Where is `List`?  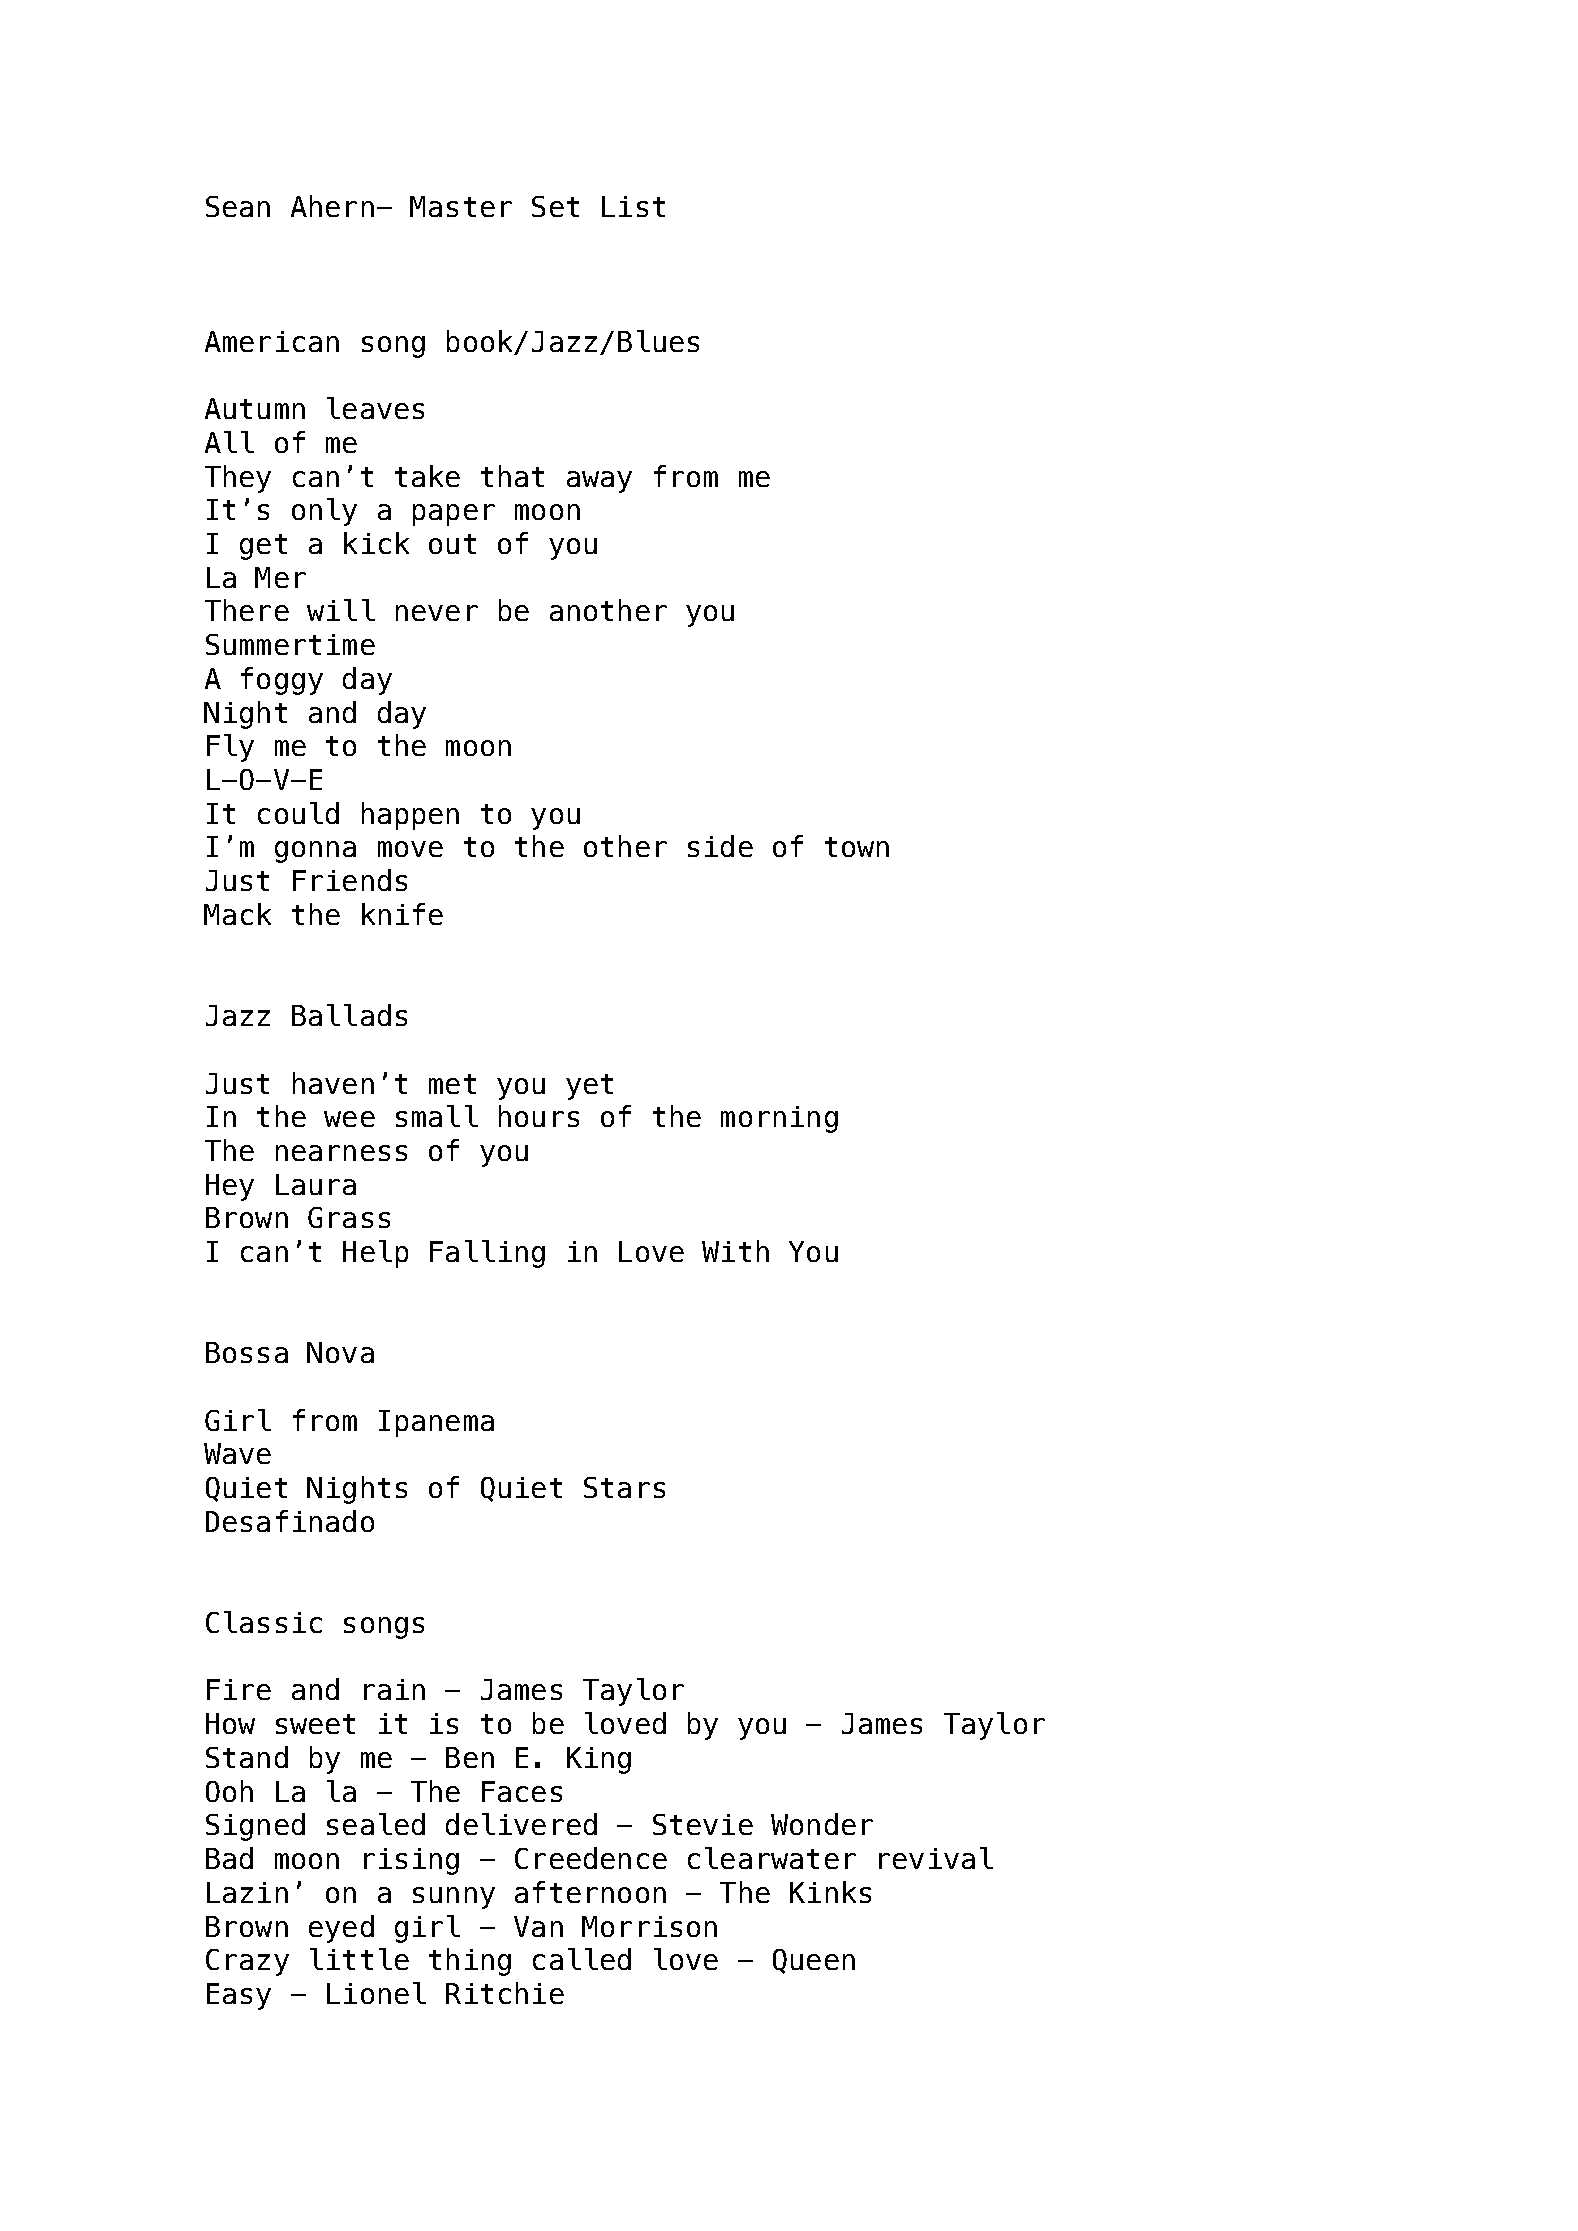
List is located at coordinates (633, 206).
